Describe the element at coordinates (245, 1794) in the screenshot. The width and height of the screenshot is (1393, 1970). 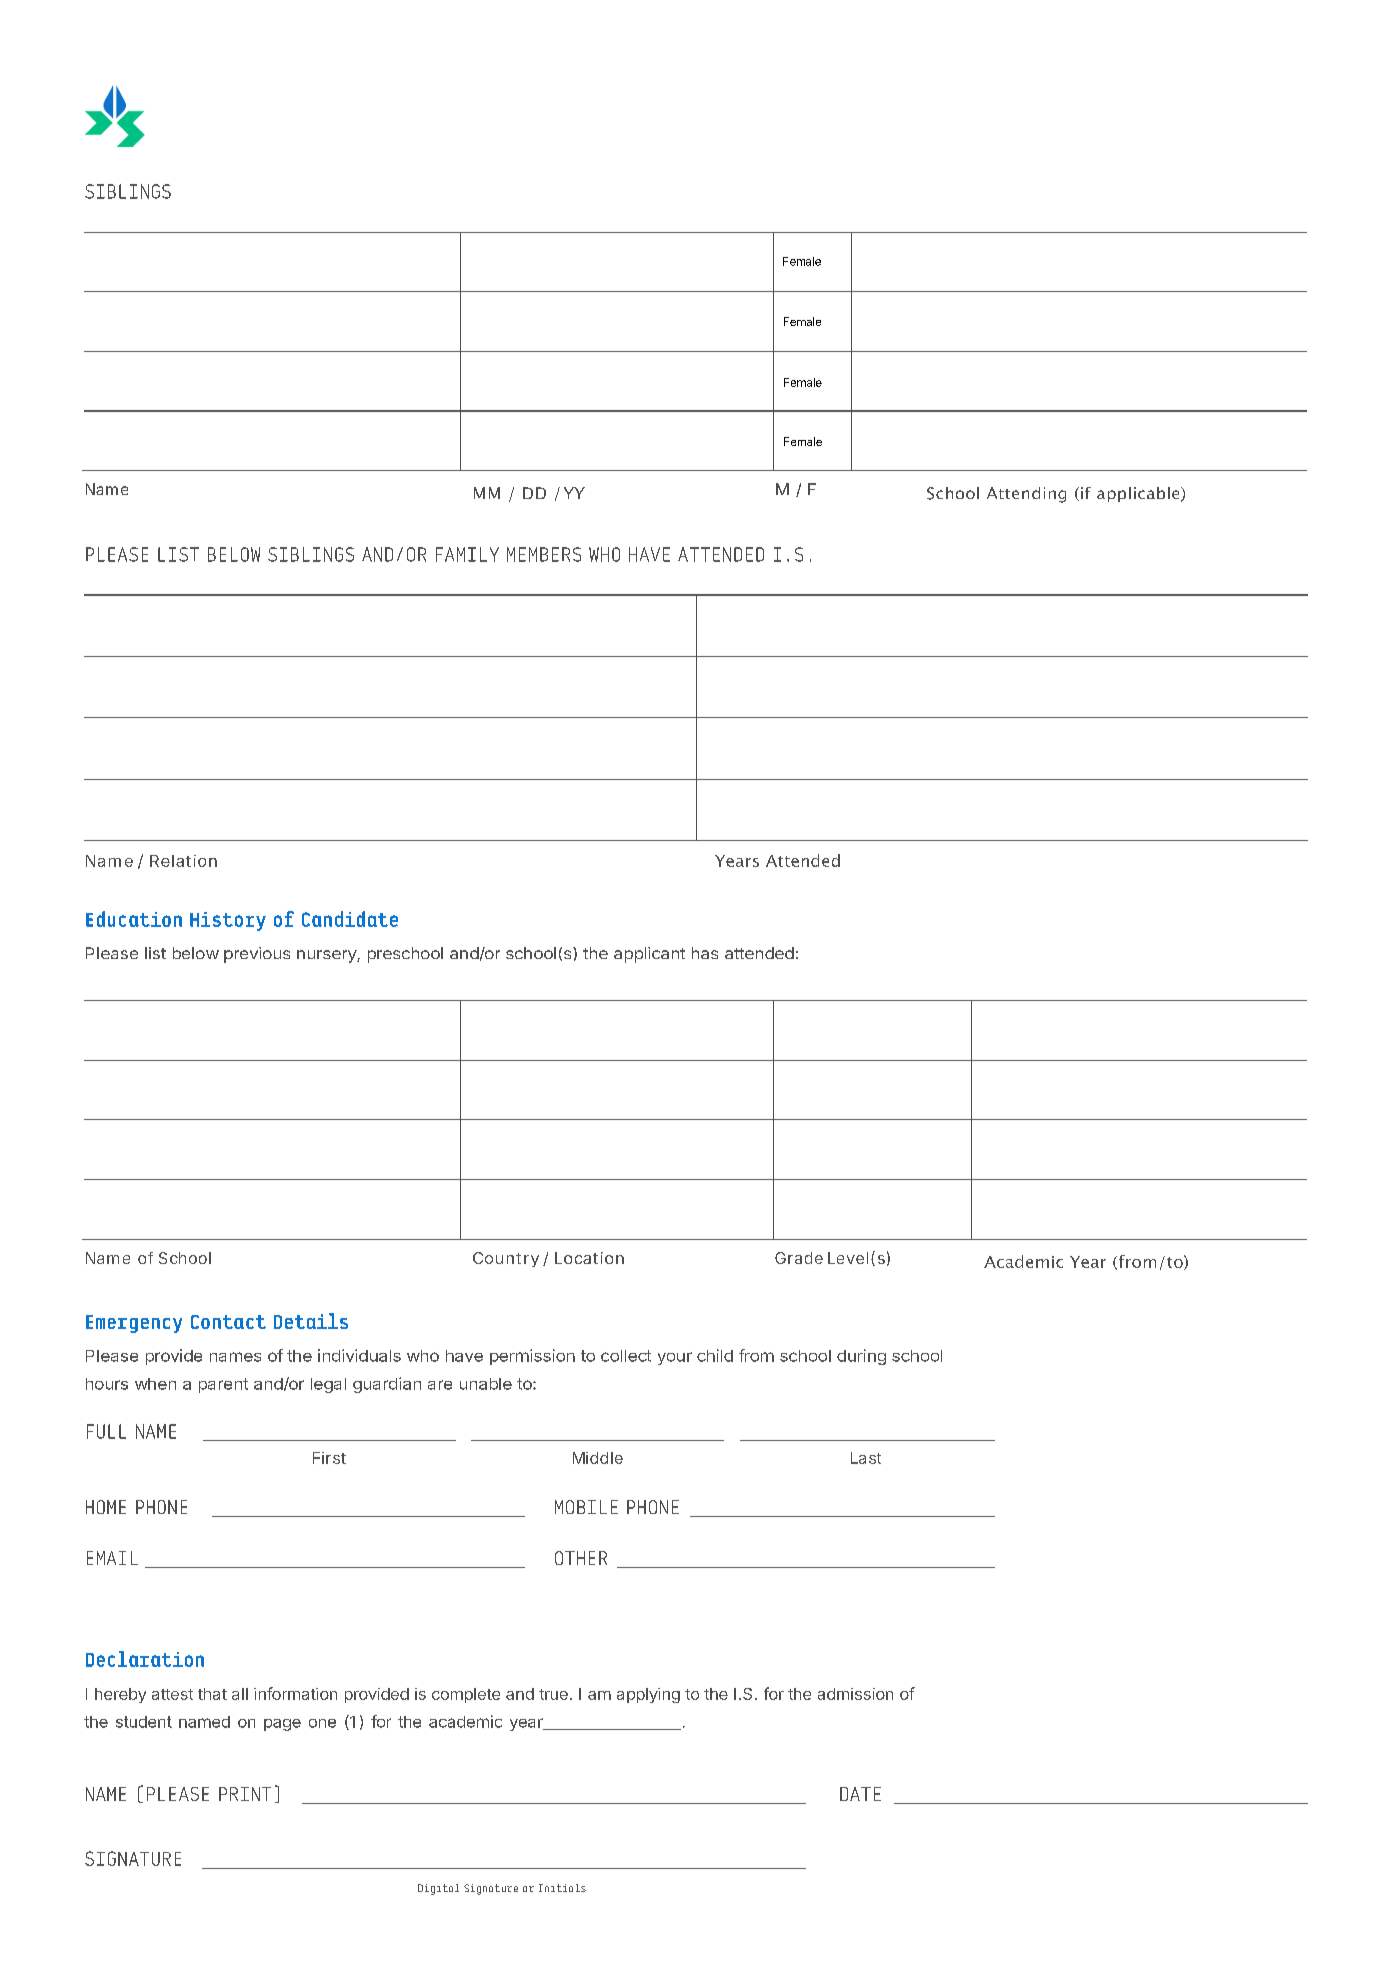
I see `PRINT` at that location.
